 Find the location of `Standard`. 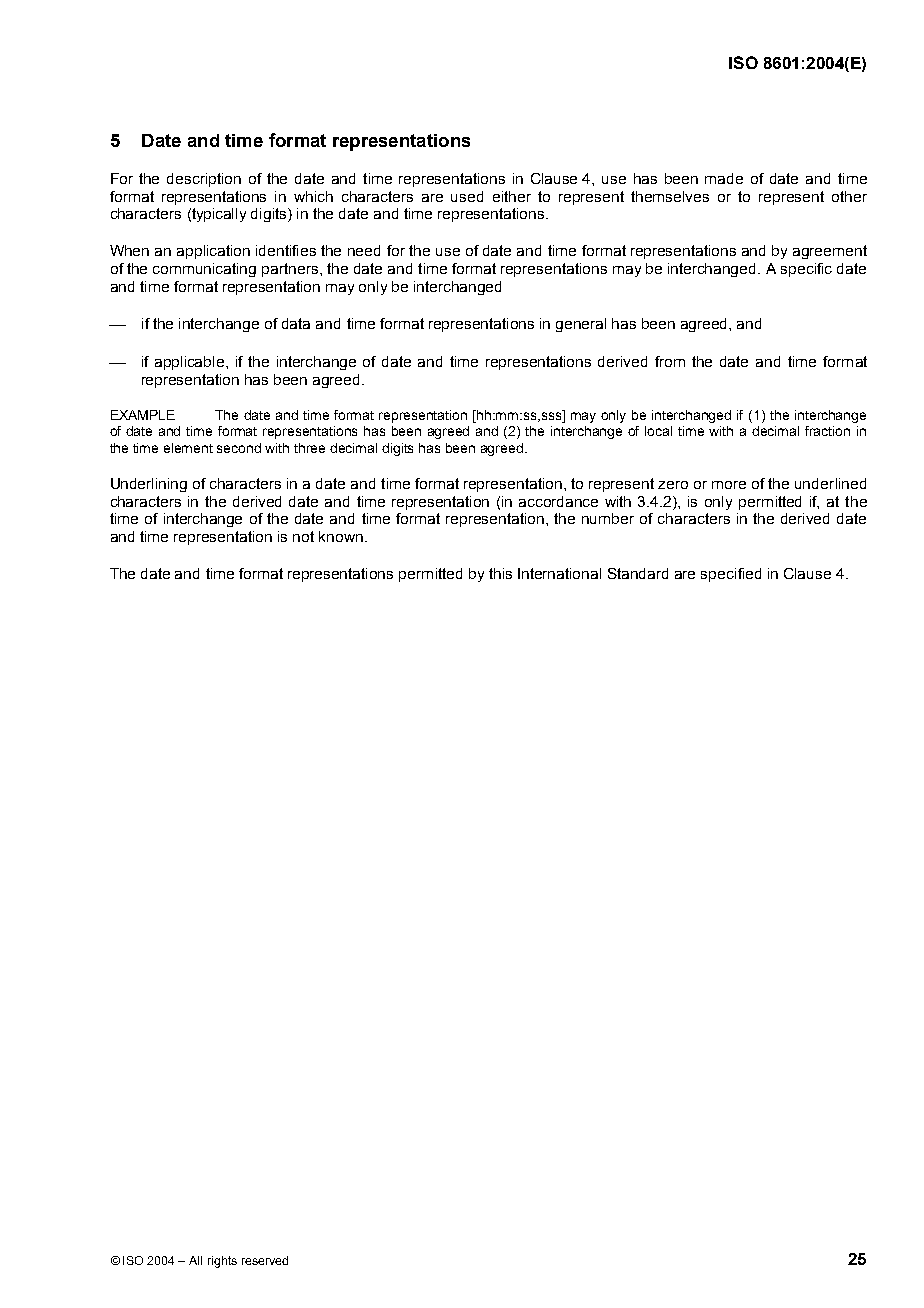

Standard is located at coordinates (638, 573).
